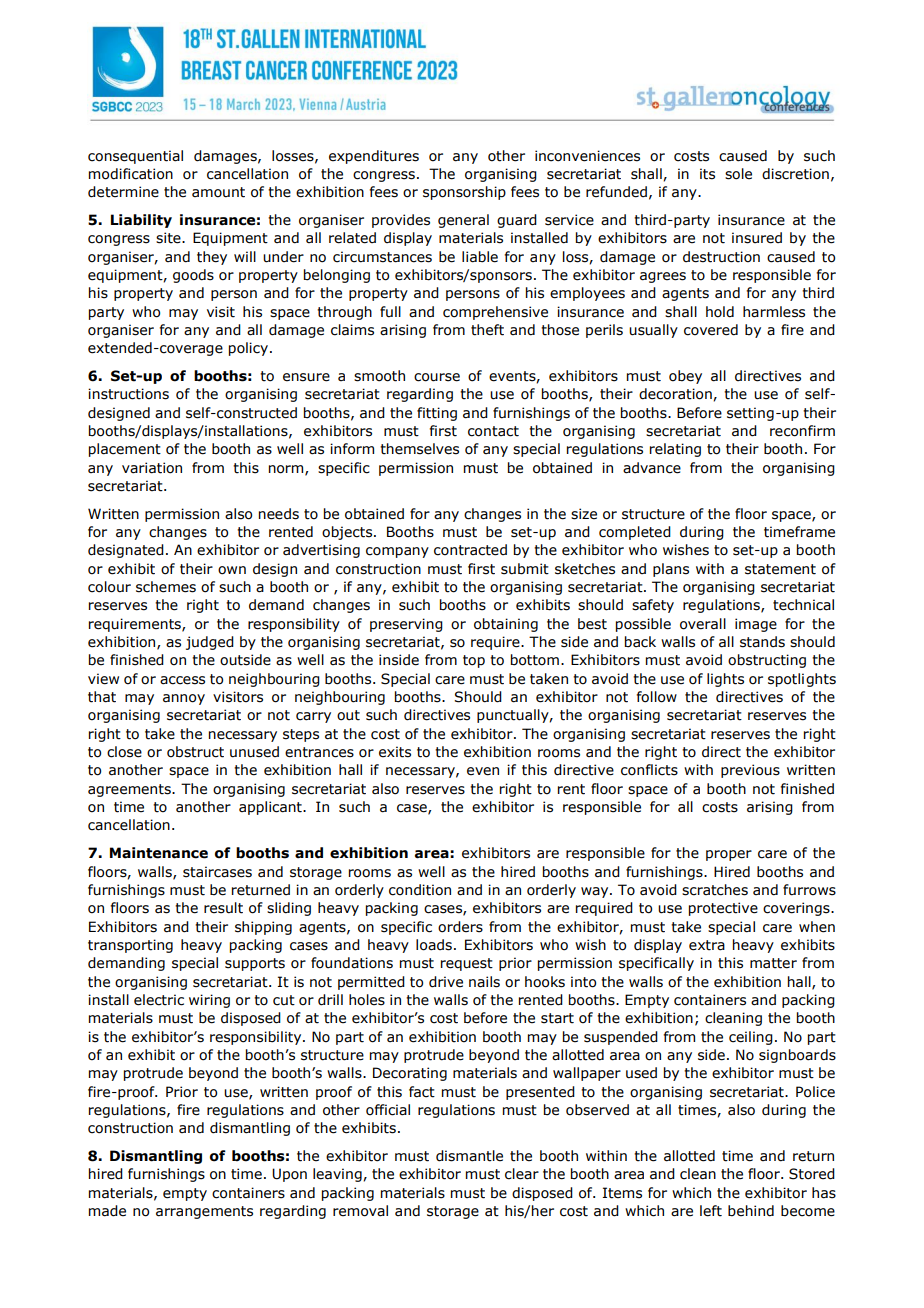 This screenshot has width=924, height=1308. Describe the element at coordinates (182, 680) in the screenshot. I see `access` at that location.
